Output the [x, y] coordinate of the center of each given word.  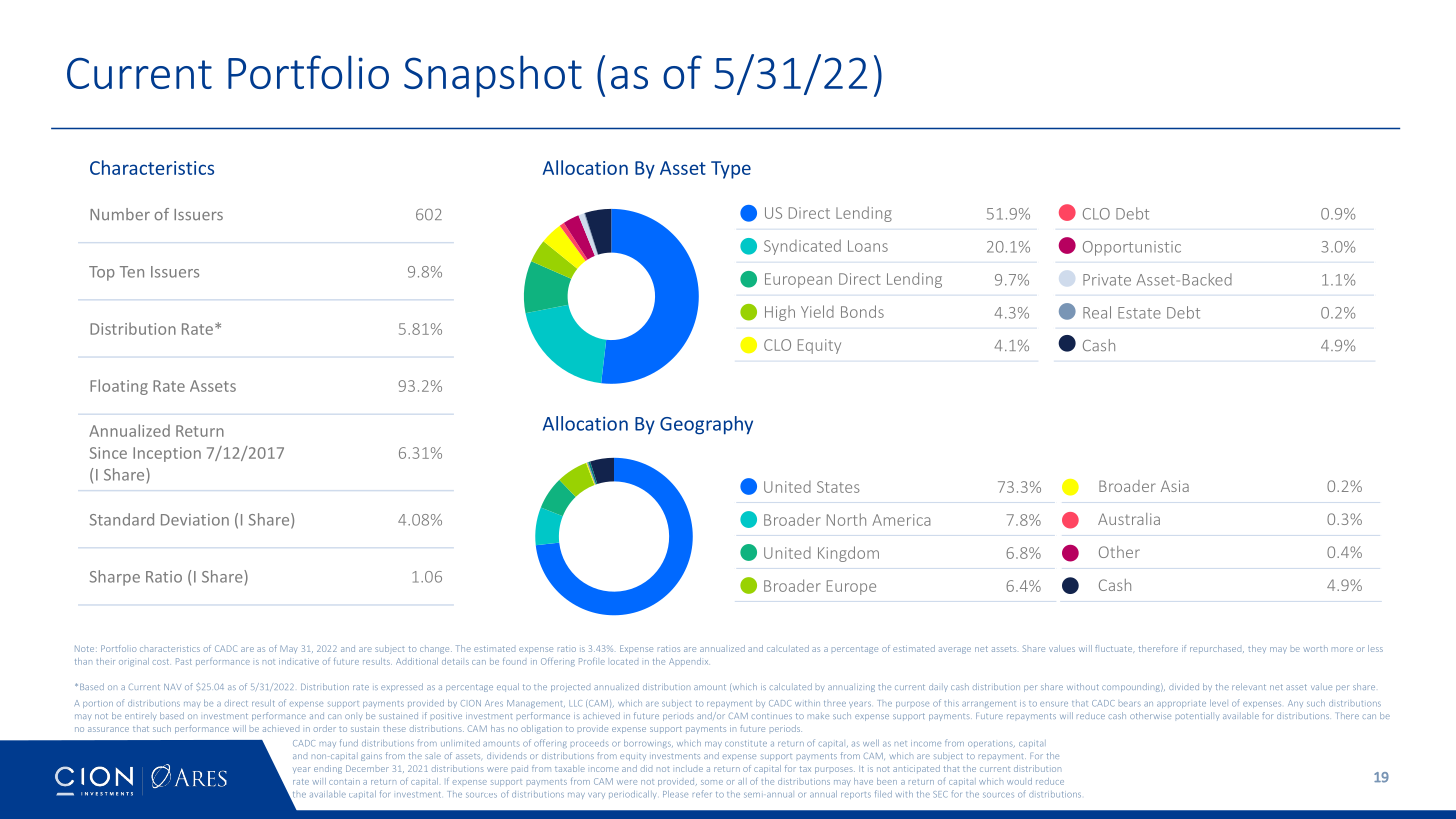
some [712, 782]
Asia [1175, 486]
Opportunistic [1132, 248]
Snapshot [493, 76]
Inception [167, 454]
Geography [706, 425]
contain [344, 781]
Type [731, 170]
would [1019, 781]
